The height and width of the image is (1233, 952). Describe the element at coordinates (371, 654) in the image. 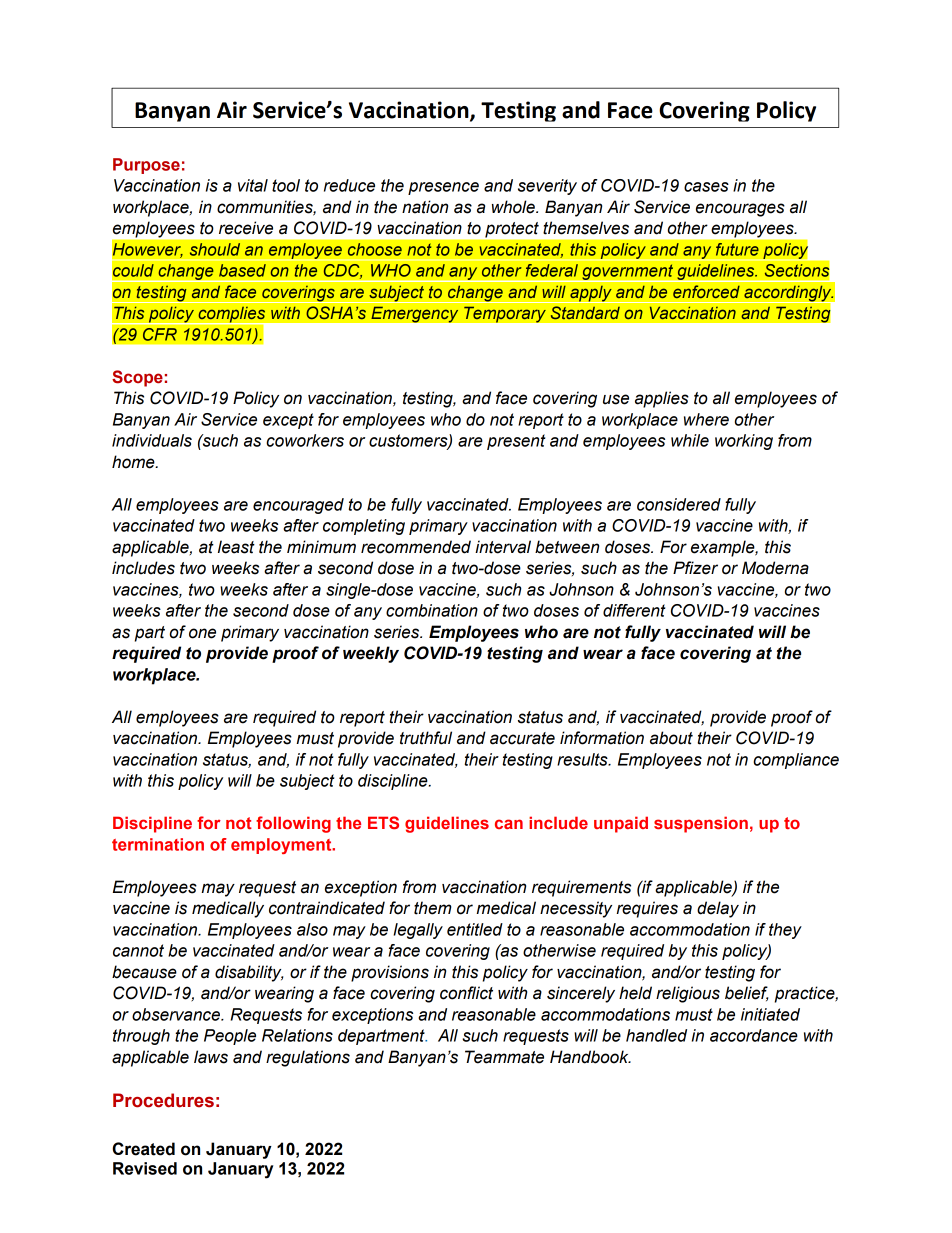

I see `weekly` at that location.
